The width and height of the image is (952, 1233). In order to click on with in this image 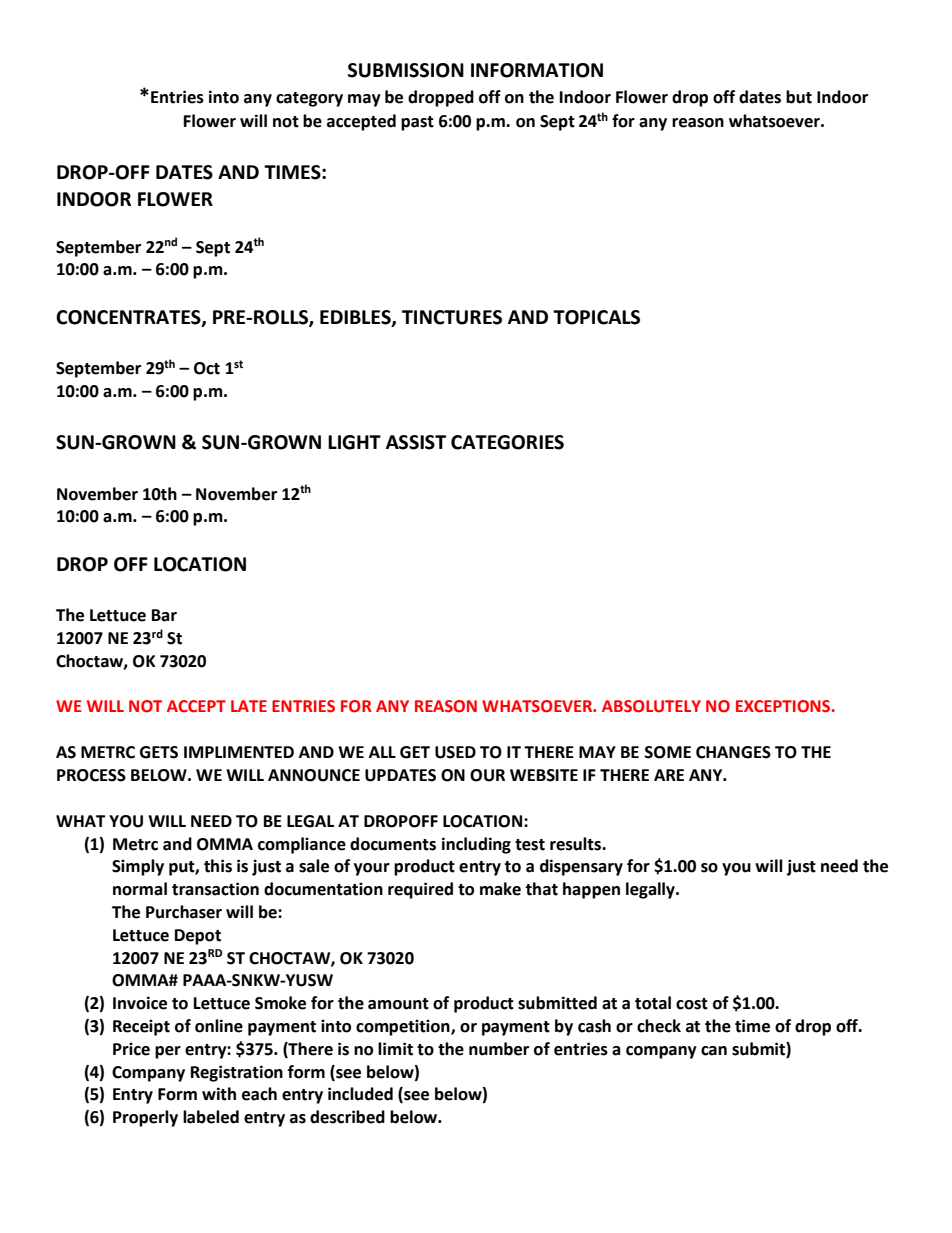, I will do `click(219, 1094)`.
